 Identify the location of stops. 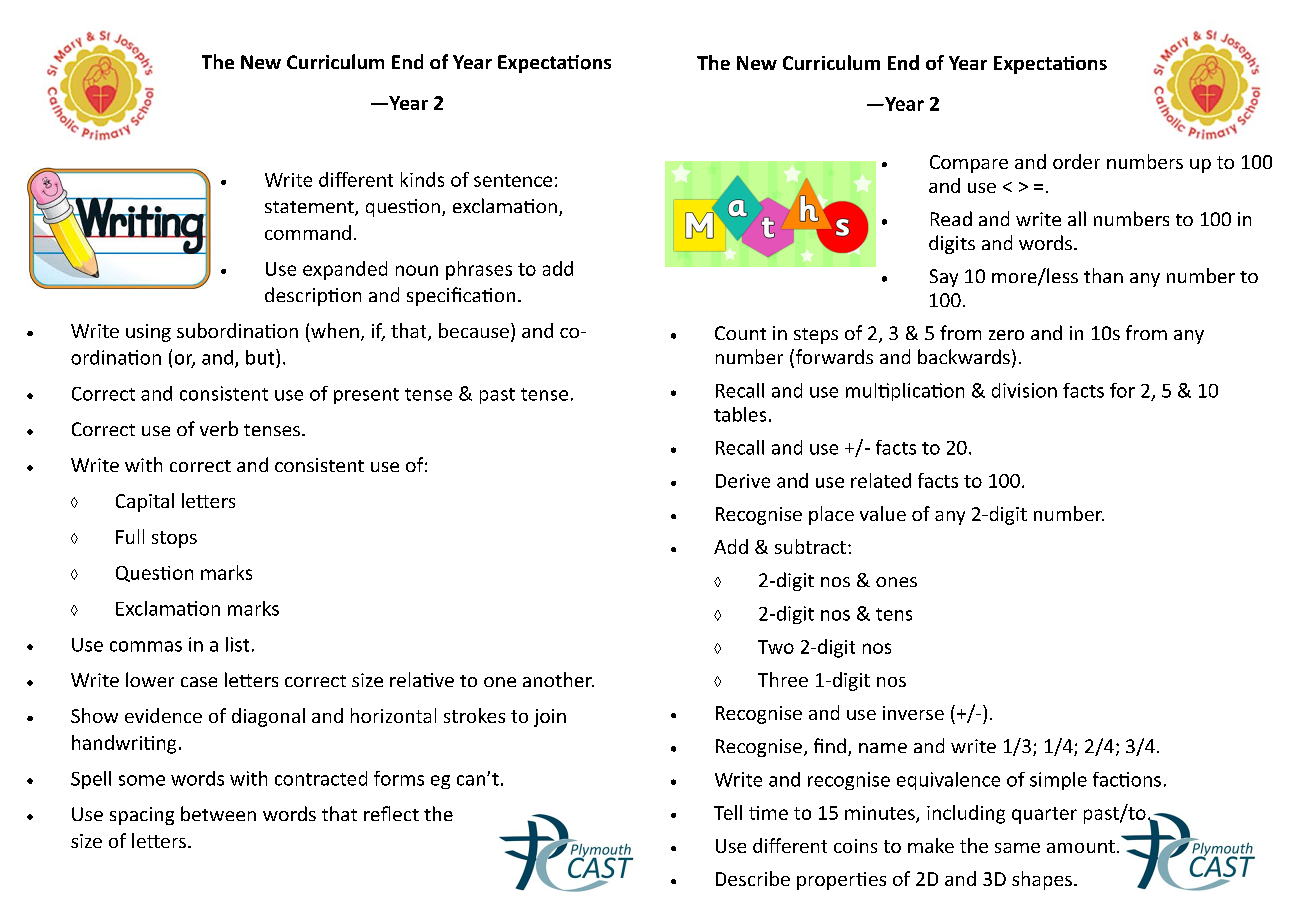
(174, 539).
